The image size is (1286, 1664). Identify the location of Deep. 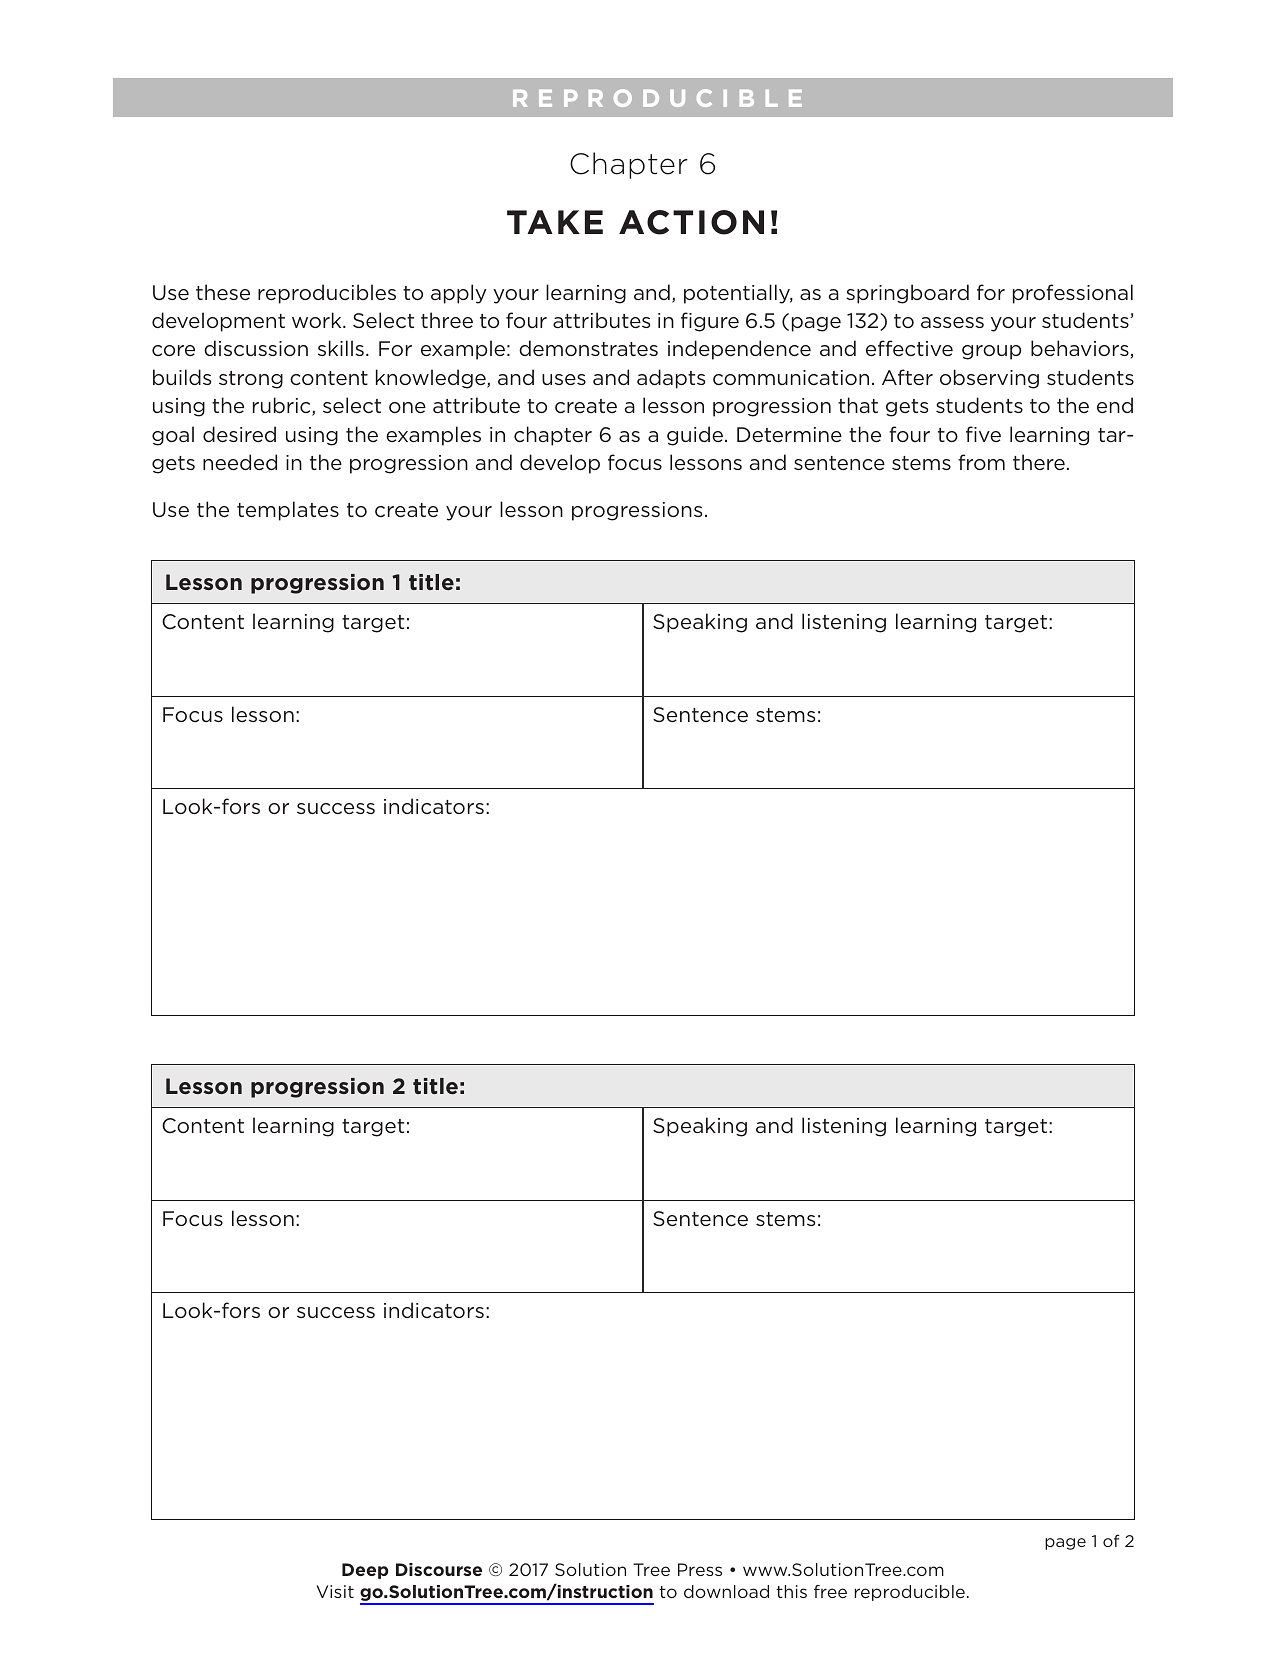
(365, 1571).
